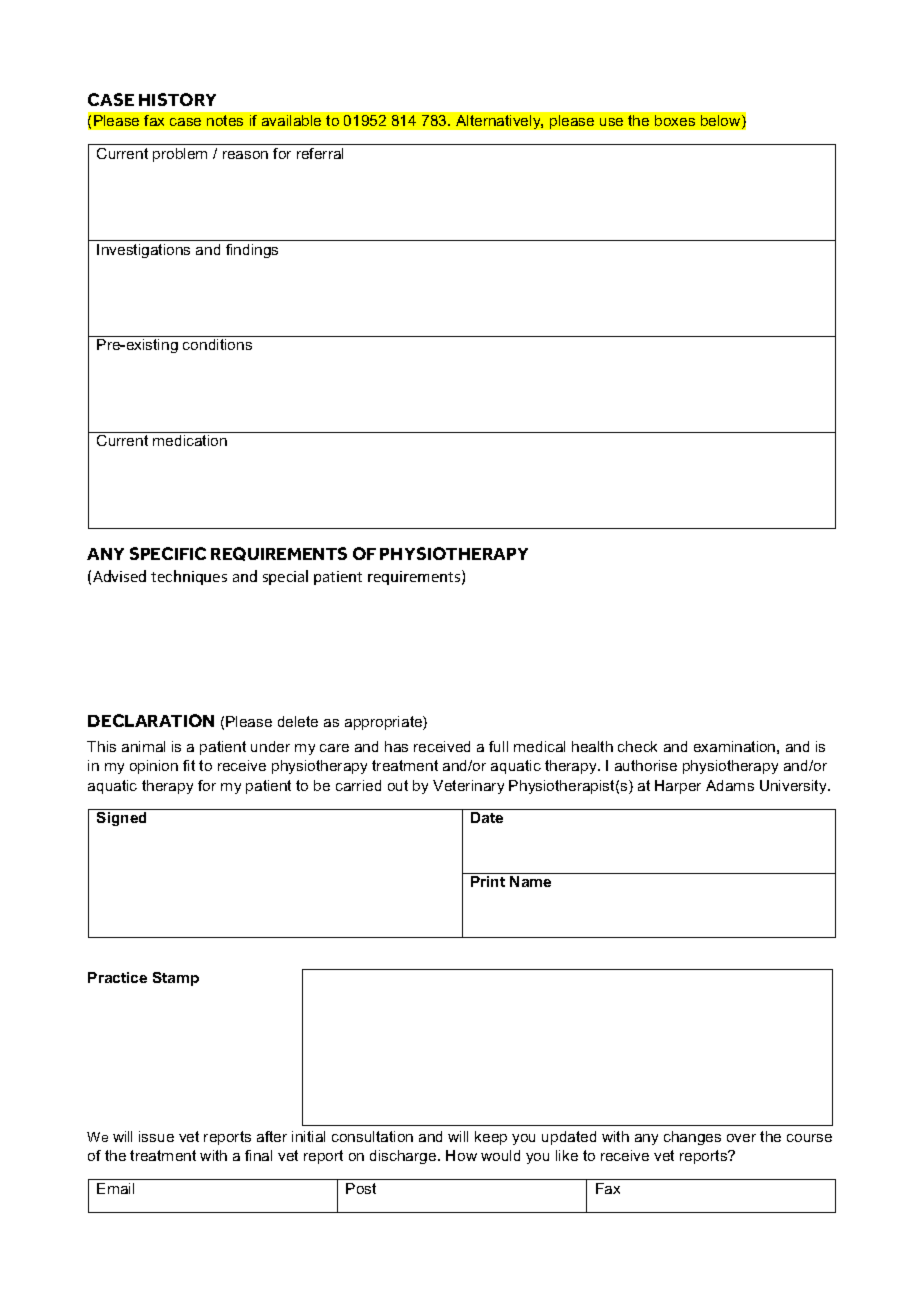  What do you see at coordinates (190, 440) in the image?
I see `medication` at bounding box center [190, 440].
